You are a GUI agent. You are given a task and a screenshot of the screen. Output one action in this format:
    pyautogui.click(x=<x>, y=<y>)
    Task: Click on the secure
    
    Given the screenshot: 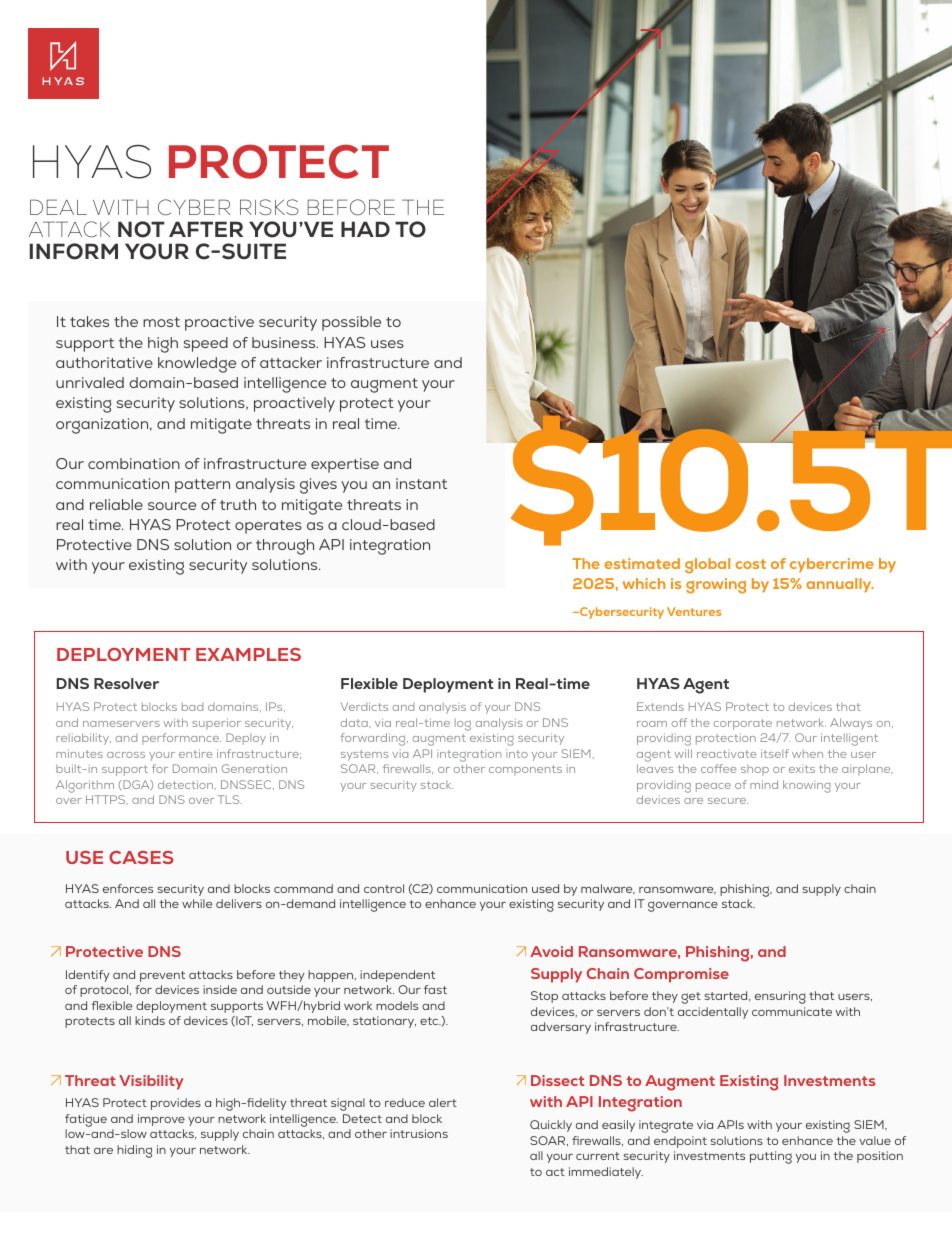 What is the action you would take?
    pyautogui.click(x=728, y=801)
